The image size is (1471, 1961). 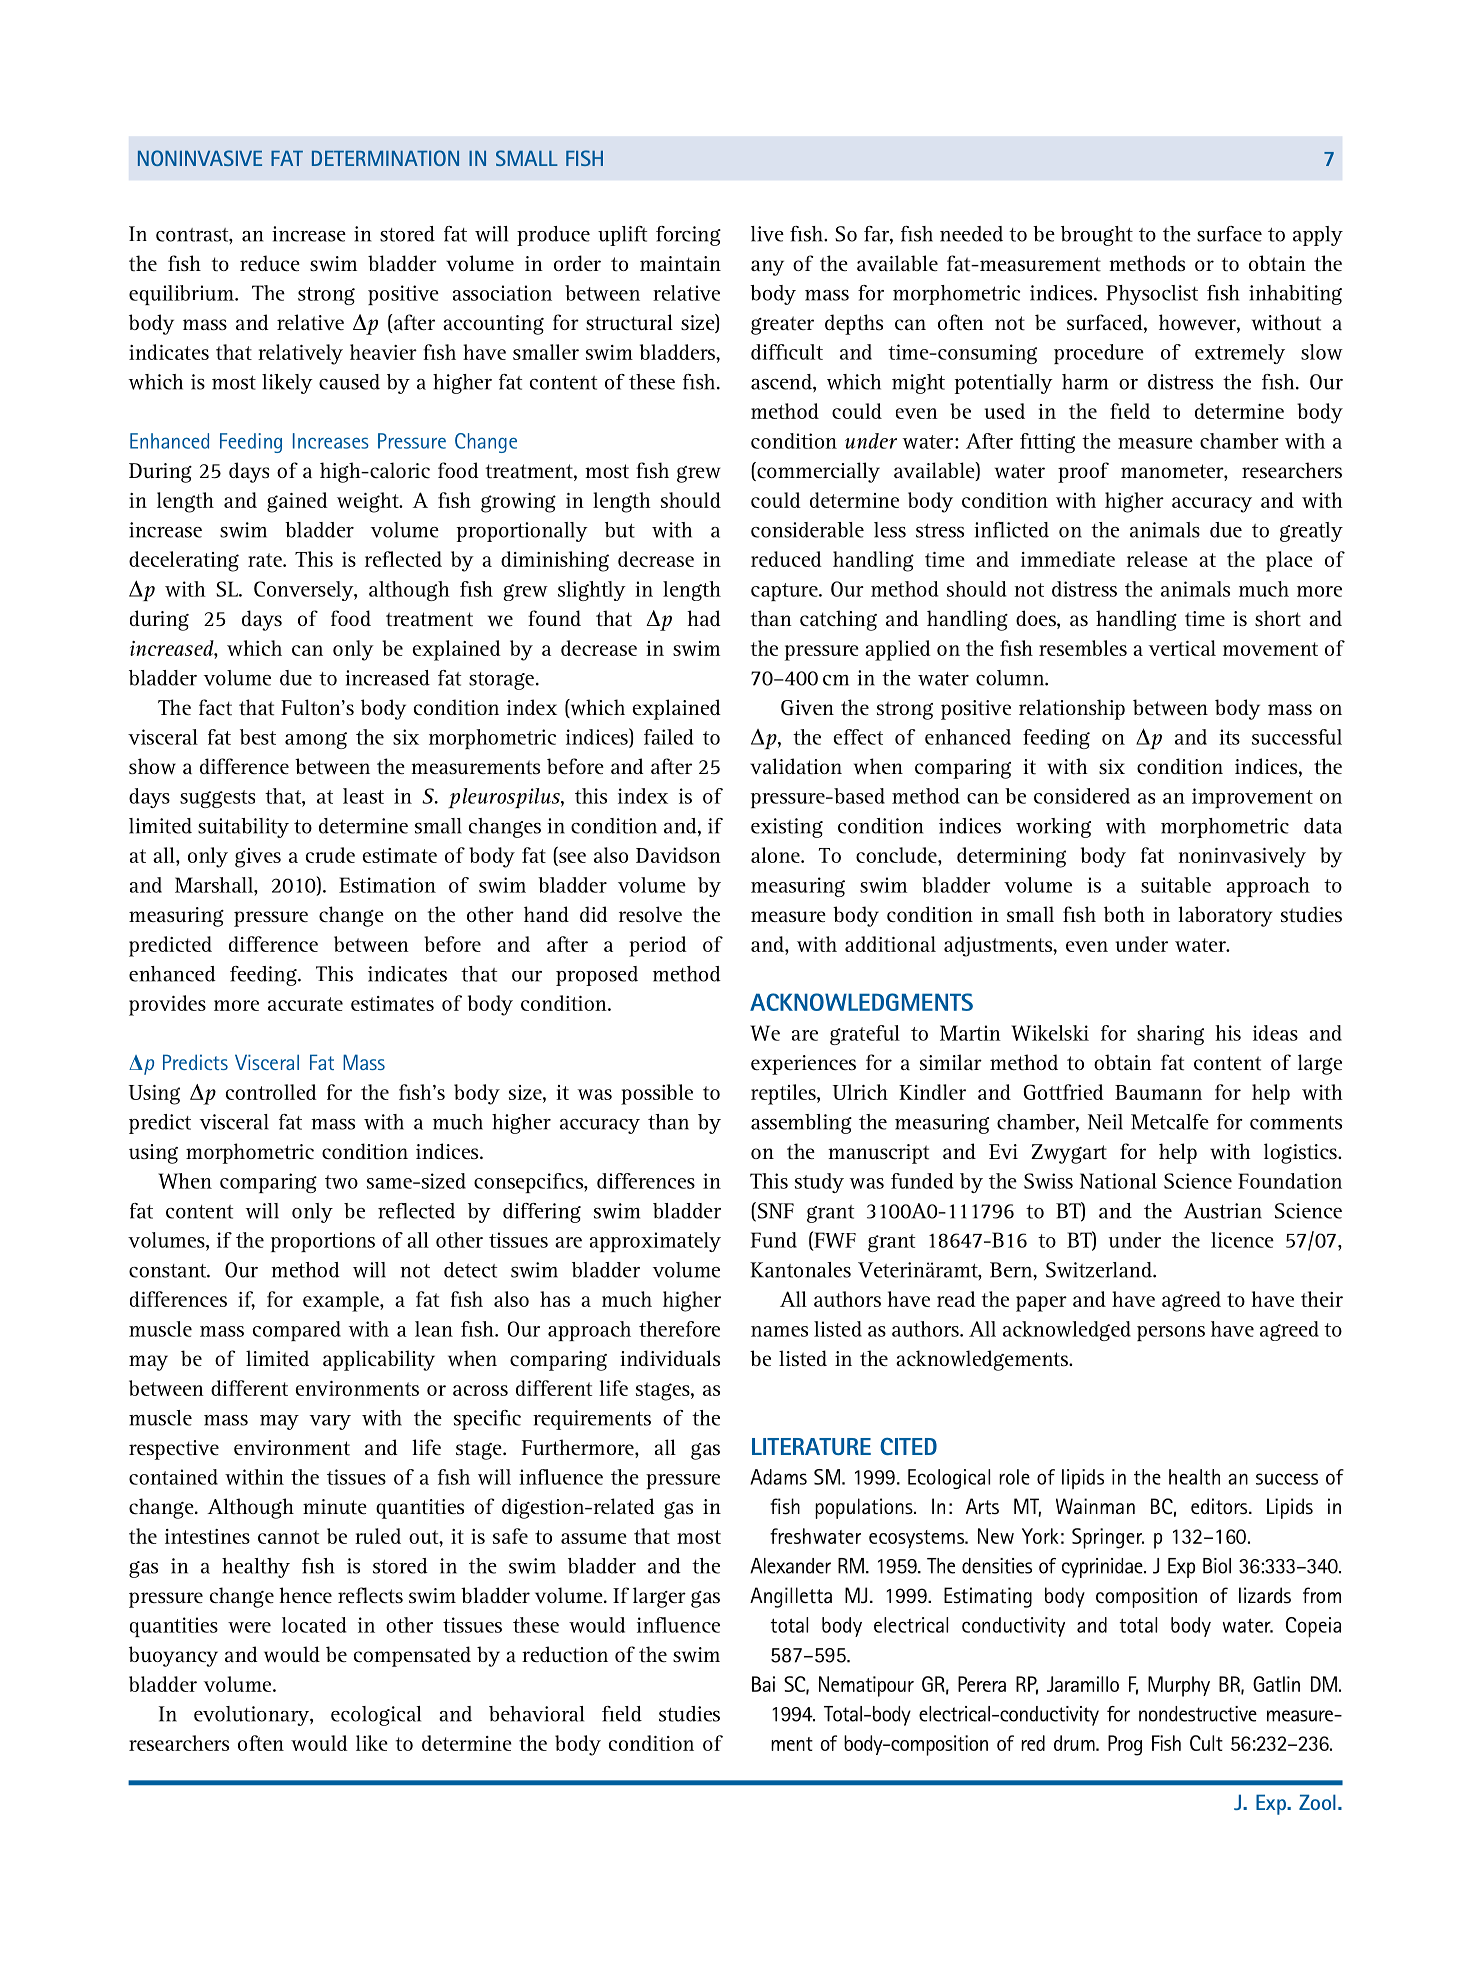 I want to click on brought, so click(x=1097, y=236).
